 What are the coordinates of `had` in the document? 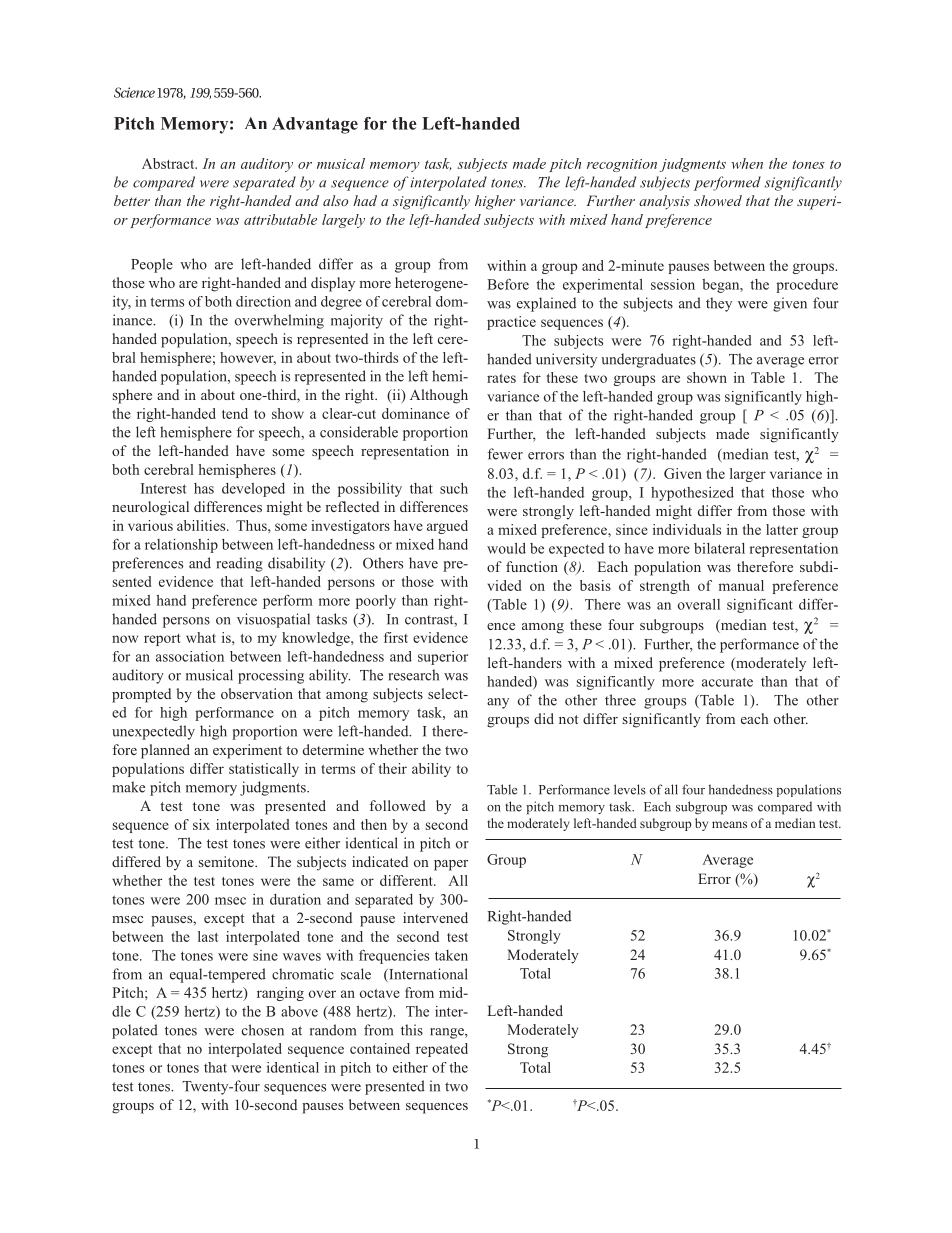 It's located at (365, 200).
